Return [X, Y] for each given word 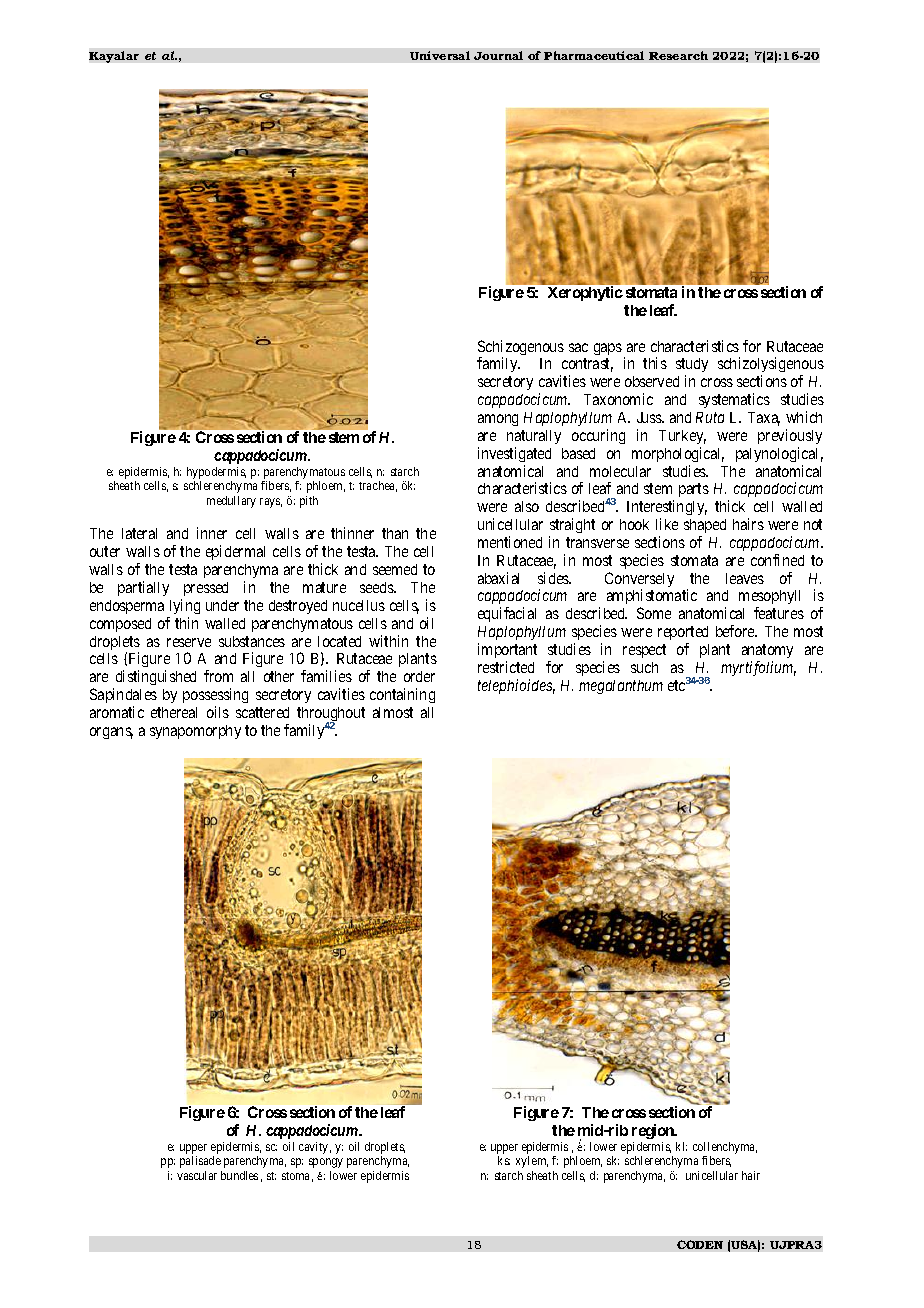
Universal [440, 55]
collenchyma [725, 1149]
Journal [498, 55]
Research [678, 55]
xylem [532, 1162]
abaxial [498, 578]
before [736, 631]
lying [185, 606]
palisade [200, 1162]
